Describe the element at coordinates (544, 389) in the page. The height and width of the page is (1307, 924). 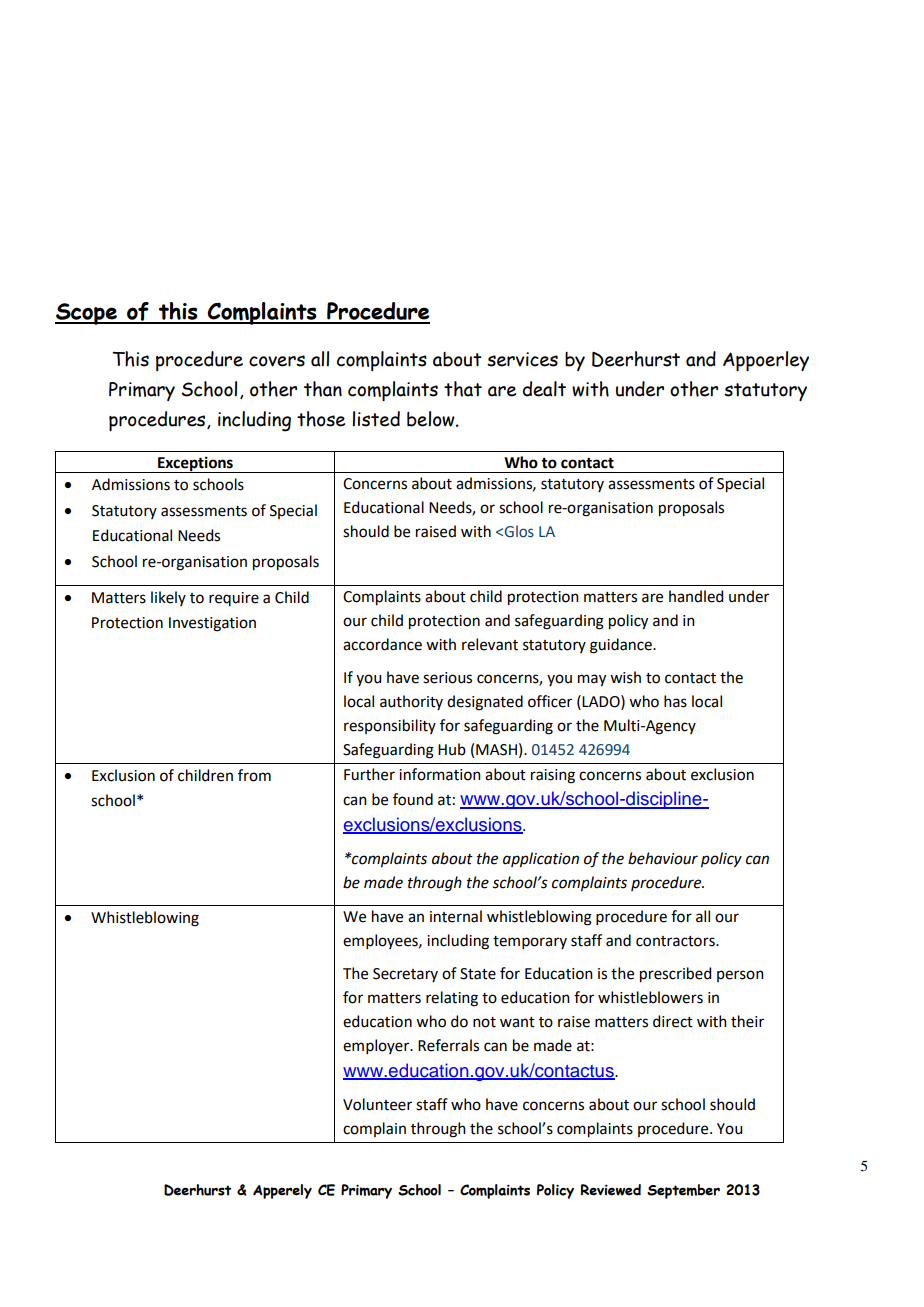
I see `dealt` at that location.
